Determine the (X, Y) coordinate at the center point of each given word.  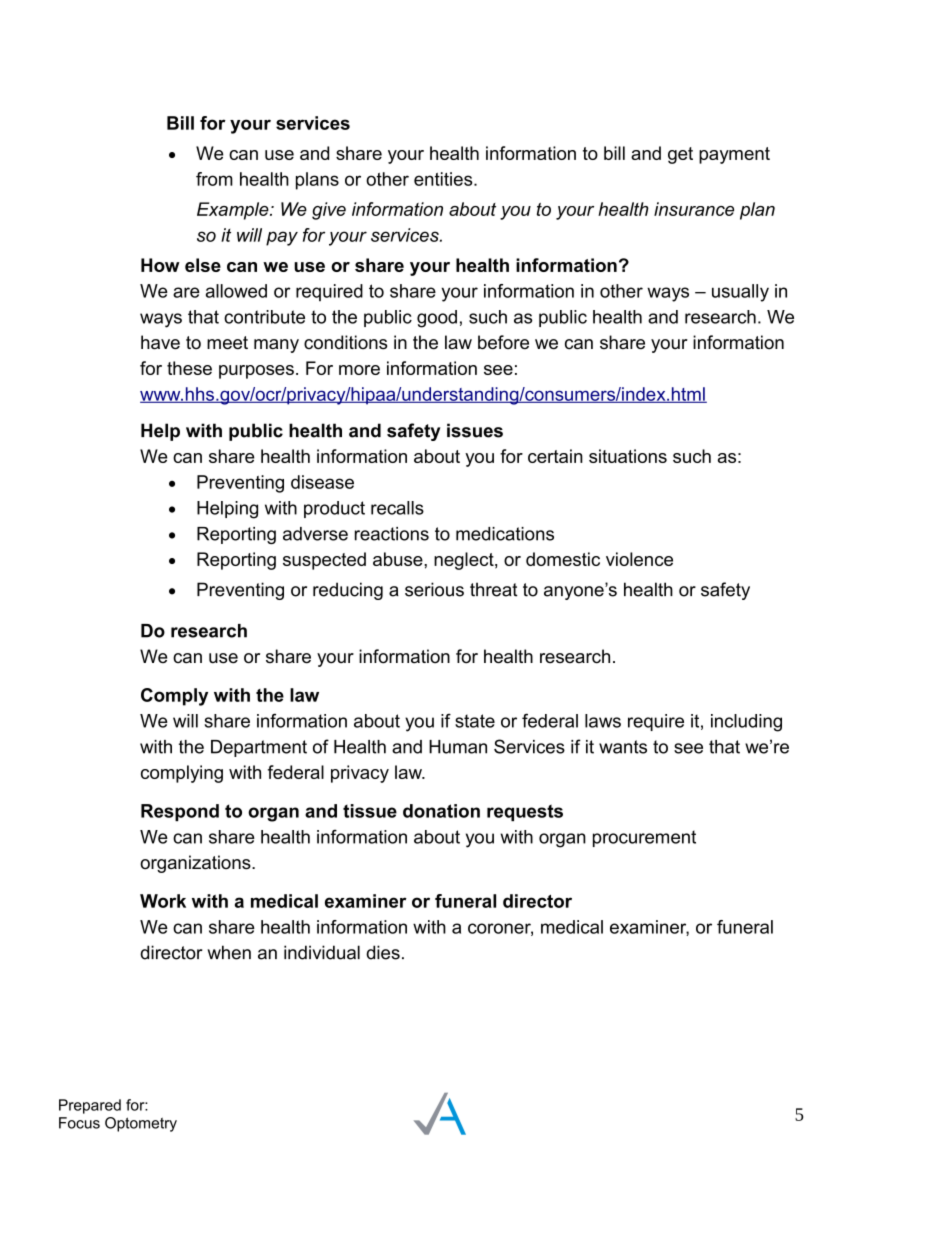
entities (444, 179)
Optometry (141, 1124)
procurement (644, 838)
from (214, 179)
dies (383, 952)
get (680, 155)
